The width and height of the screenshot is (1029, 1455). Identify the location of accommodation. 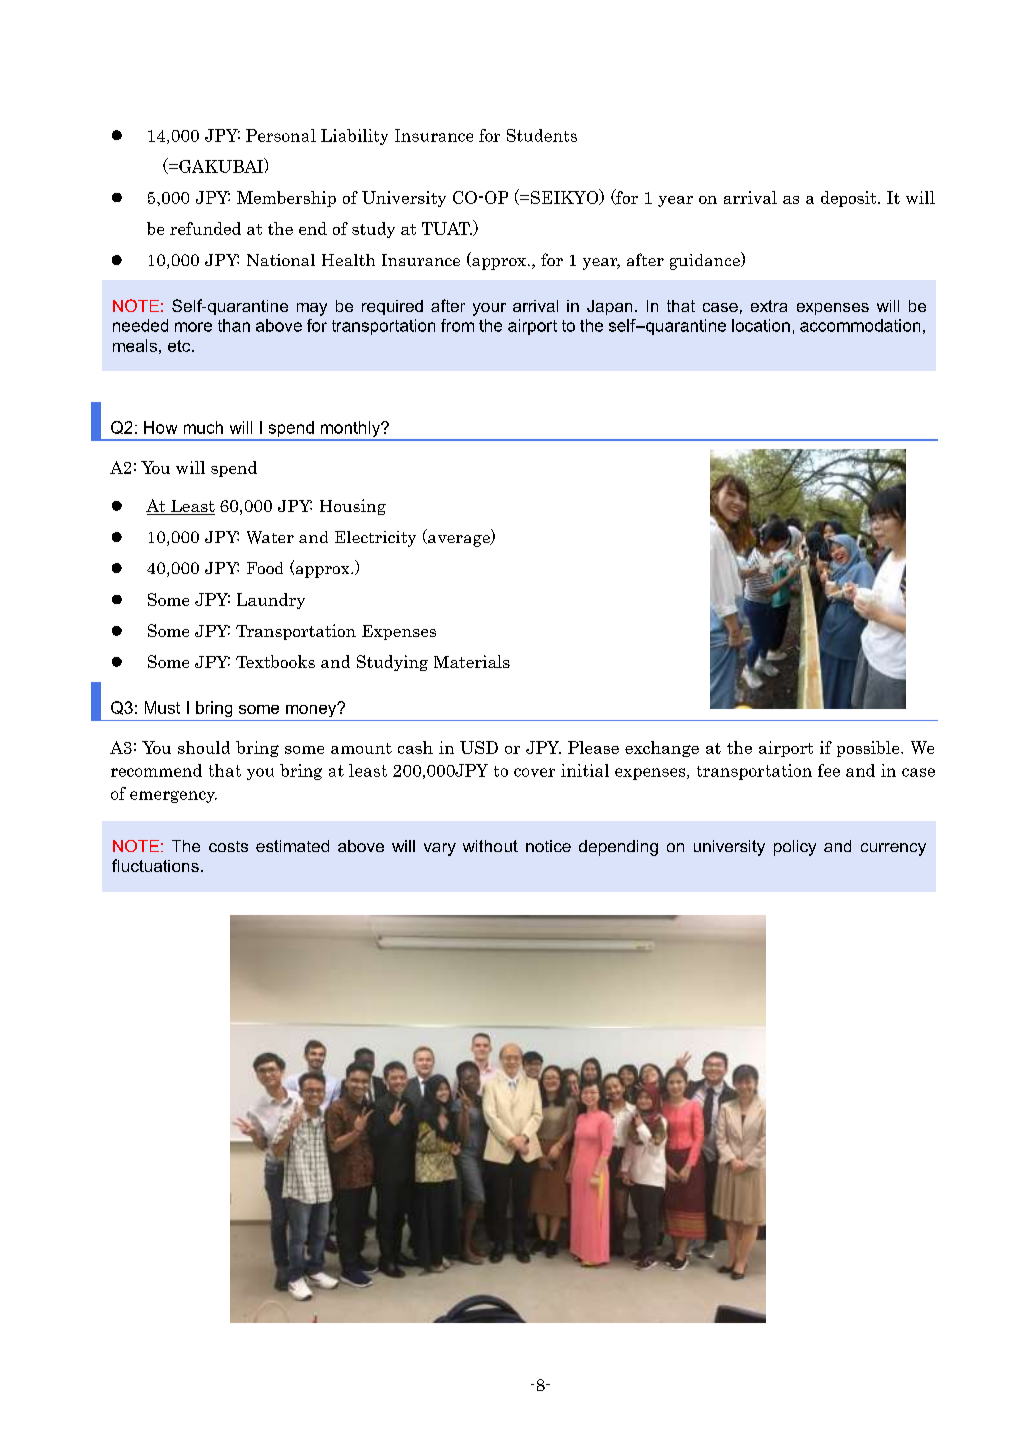
(860, 325).
